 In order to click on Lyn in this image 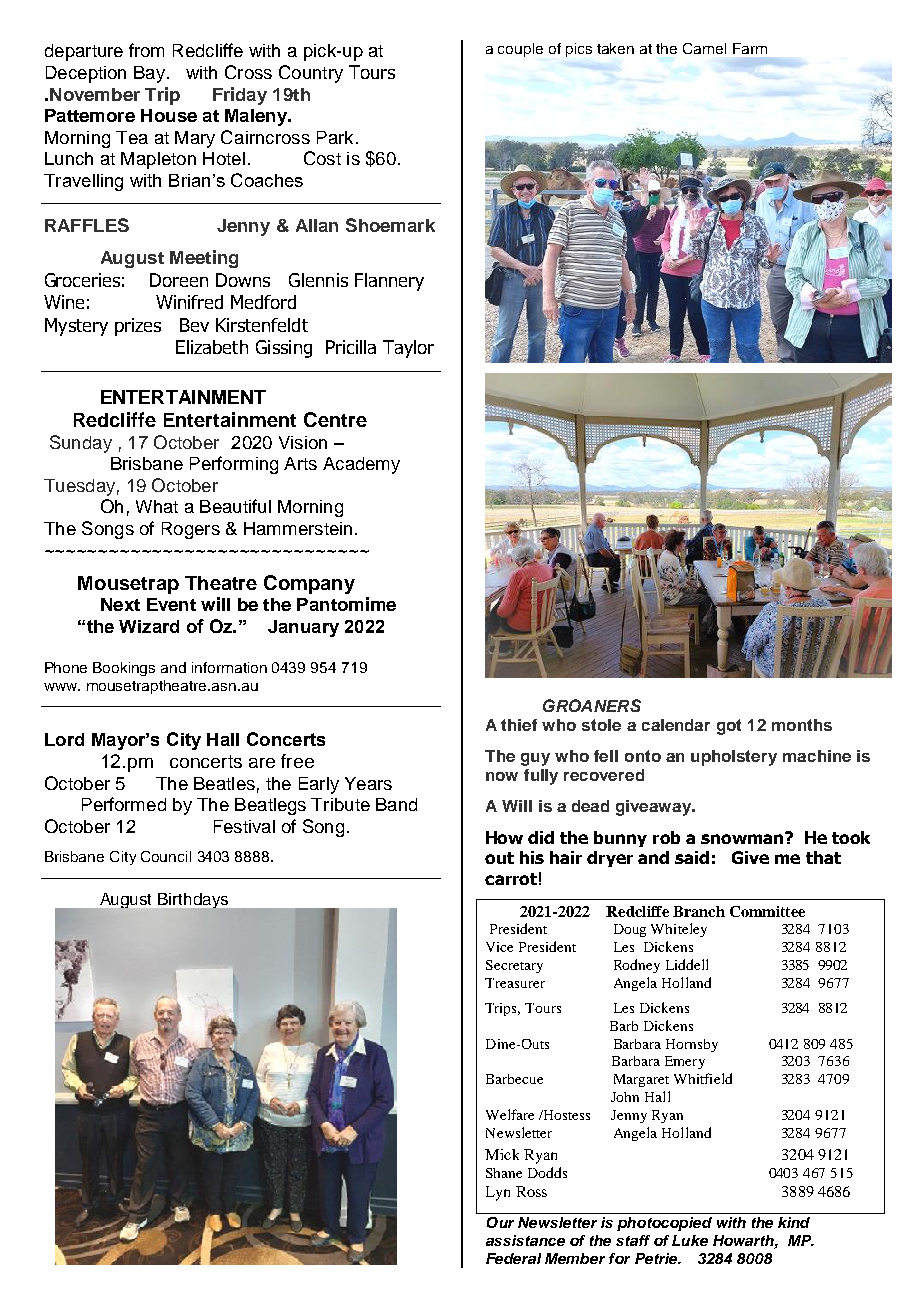, I will do `click(498, 1193)`.
